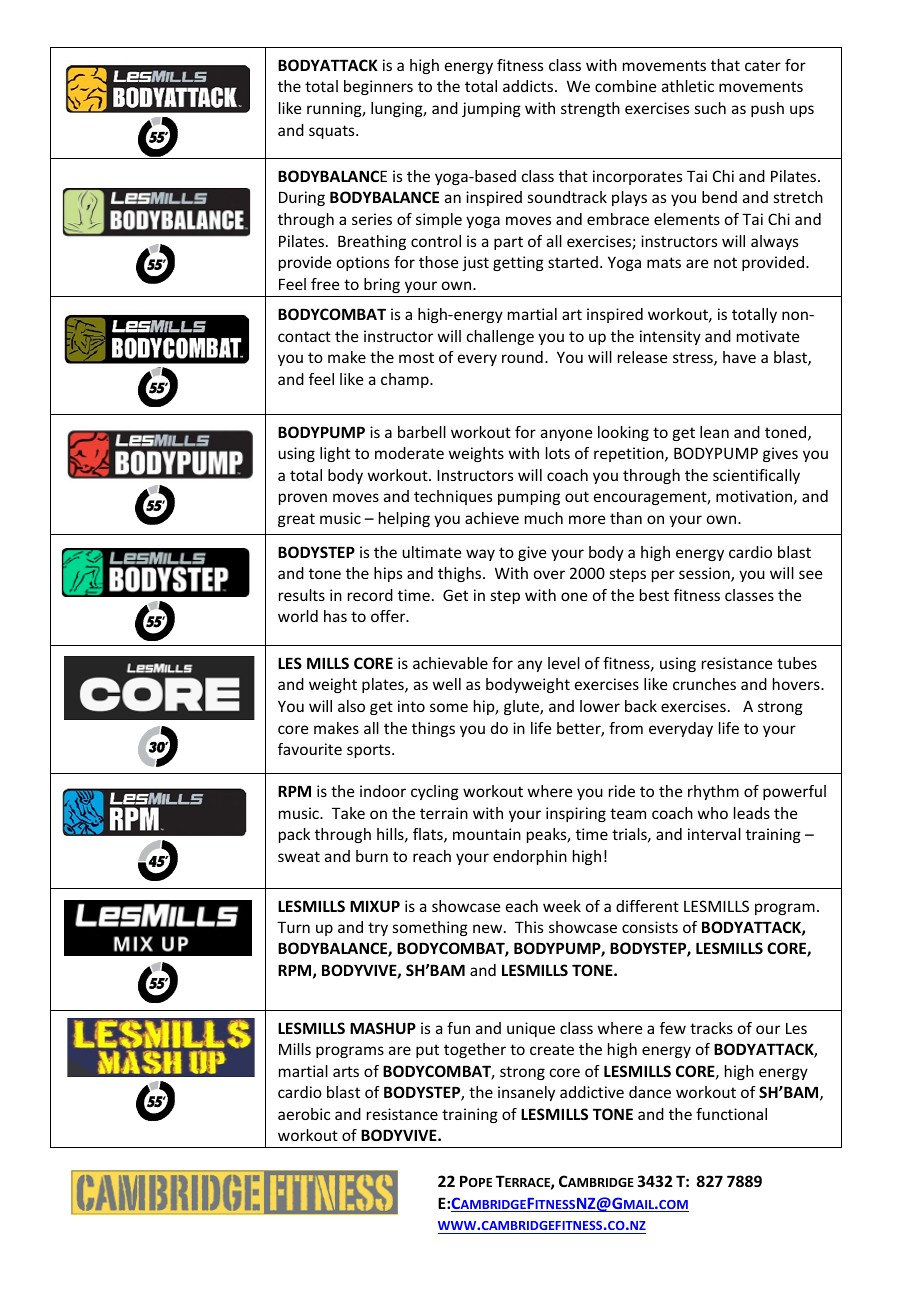 This screenshot has height=1313, width=924. Describe the element at coordinates (378, 87) in the screenshot. I see `beginners` at that location.
